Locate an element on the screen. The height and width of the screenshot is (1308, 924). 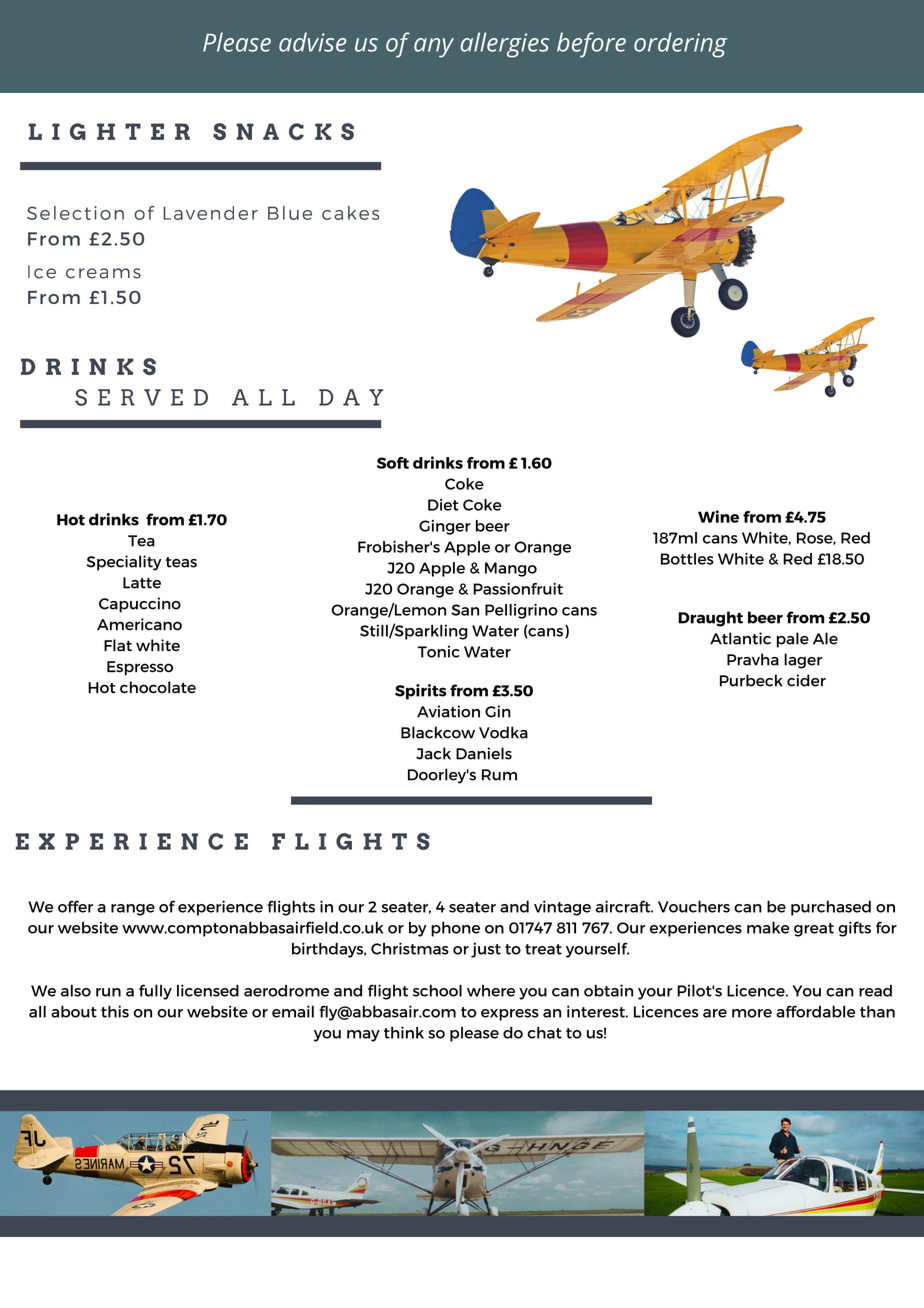
teas is located at coordinates (181, 562).
